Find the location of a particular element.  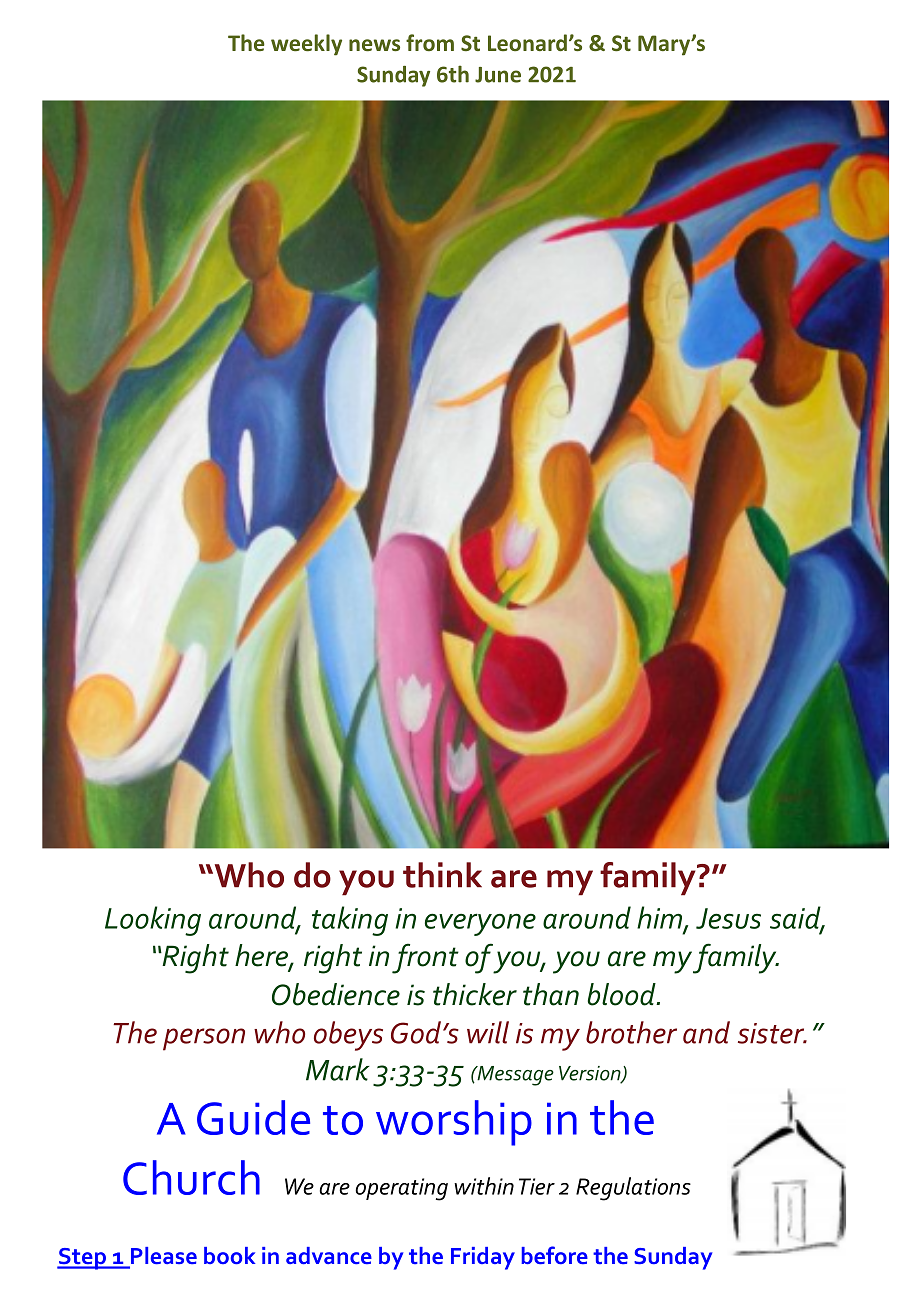

person is located at coordinates (204, 1039).
